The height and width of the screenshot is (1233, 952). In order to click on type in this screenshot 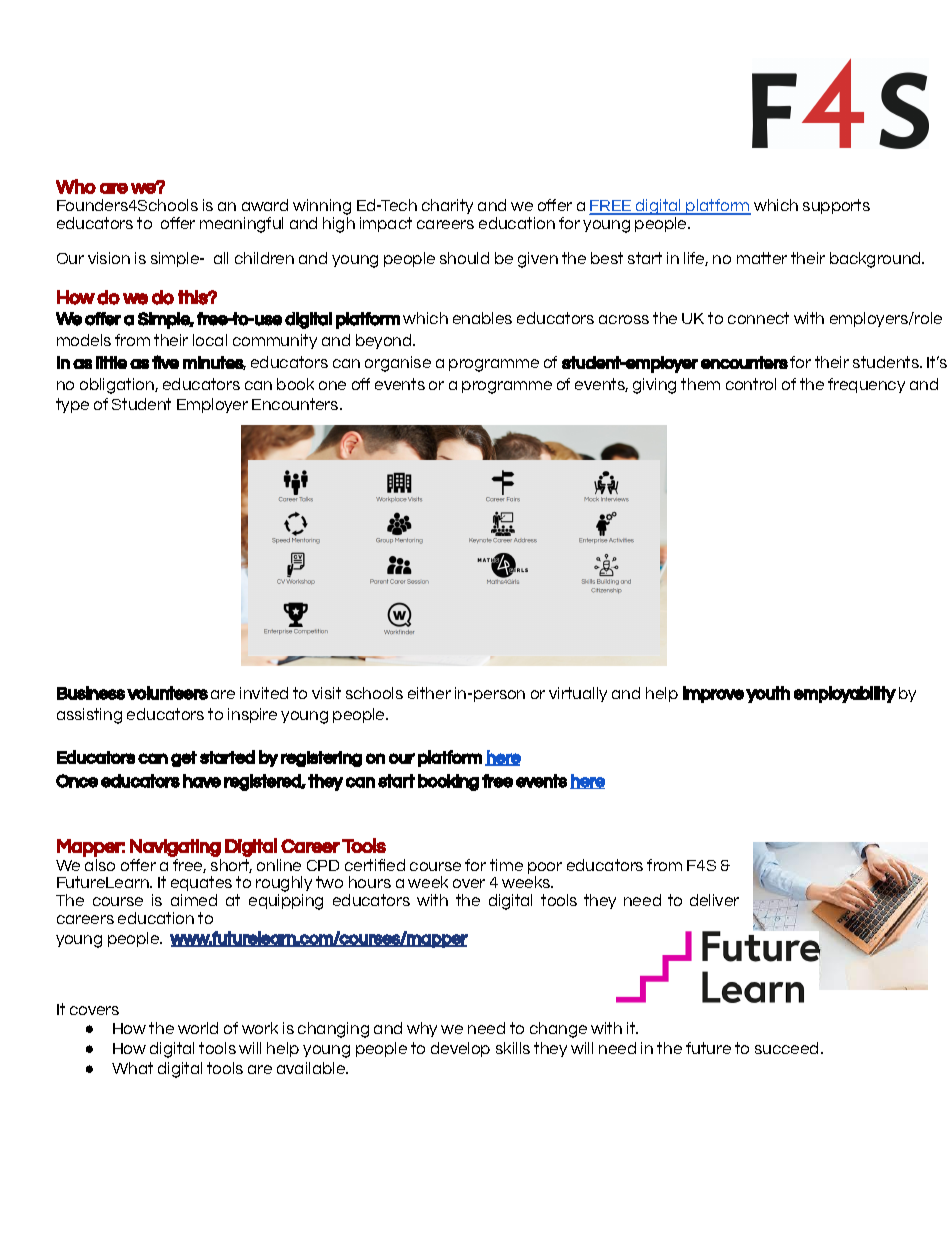, I will do `click(72, 405)`.
